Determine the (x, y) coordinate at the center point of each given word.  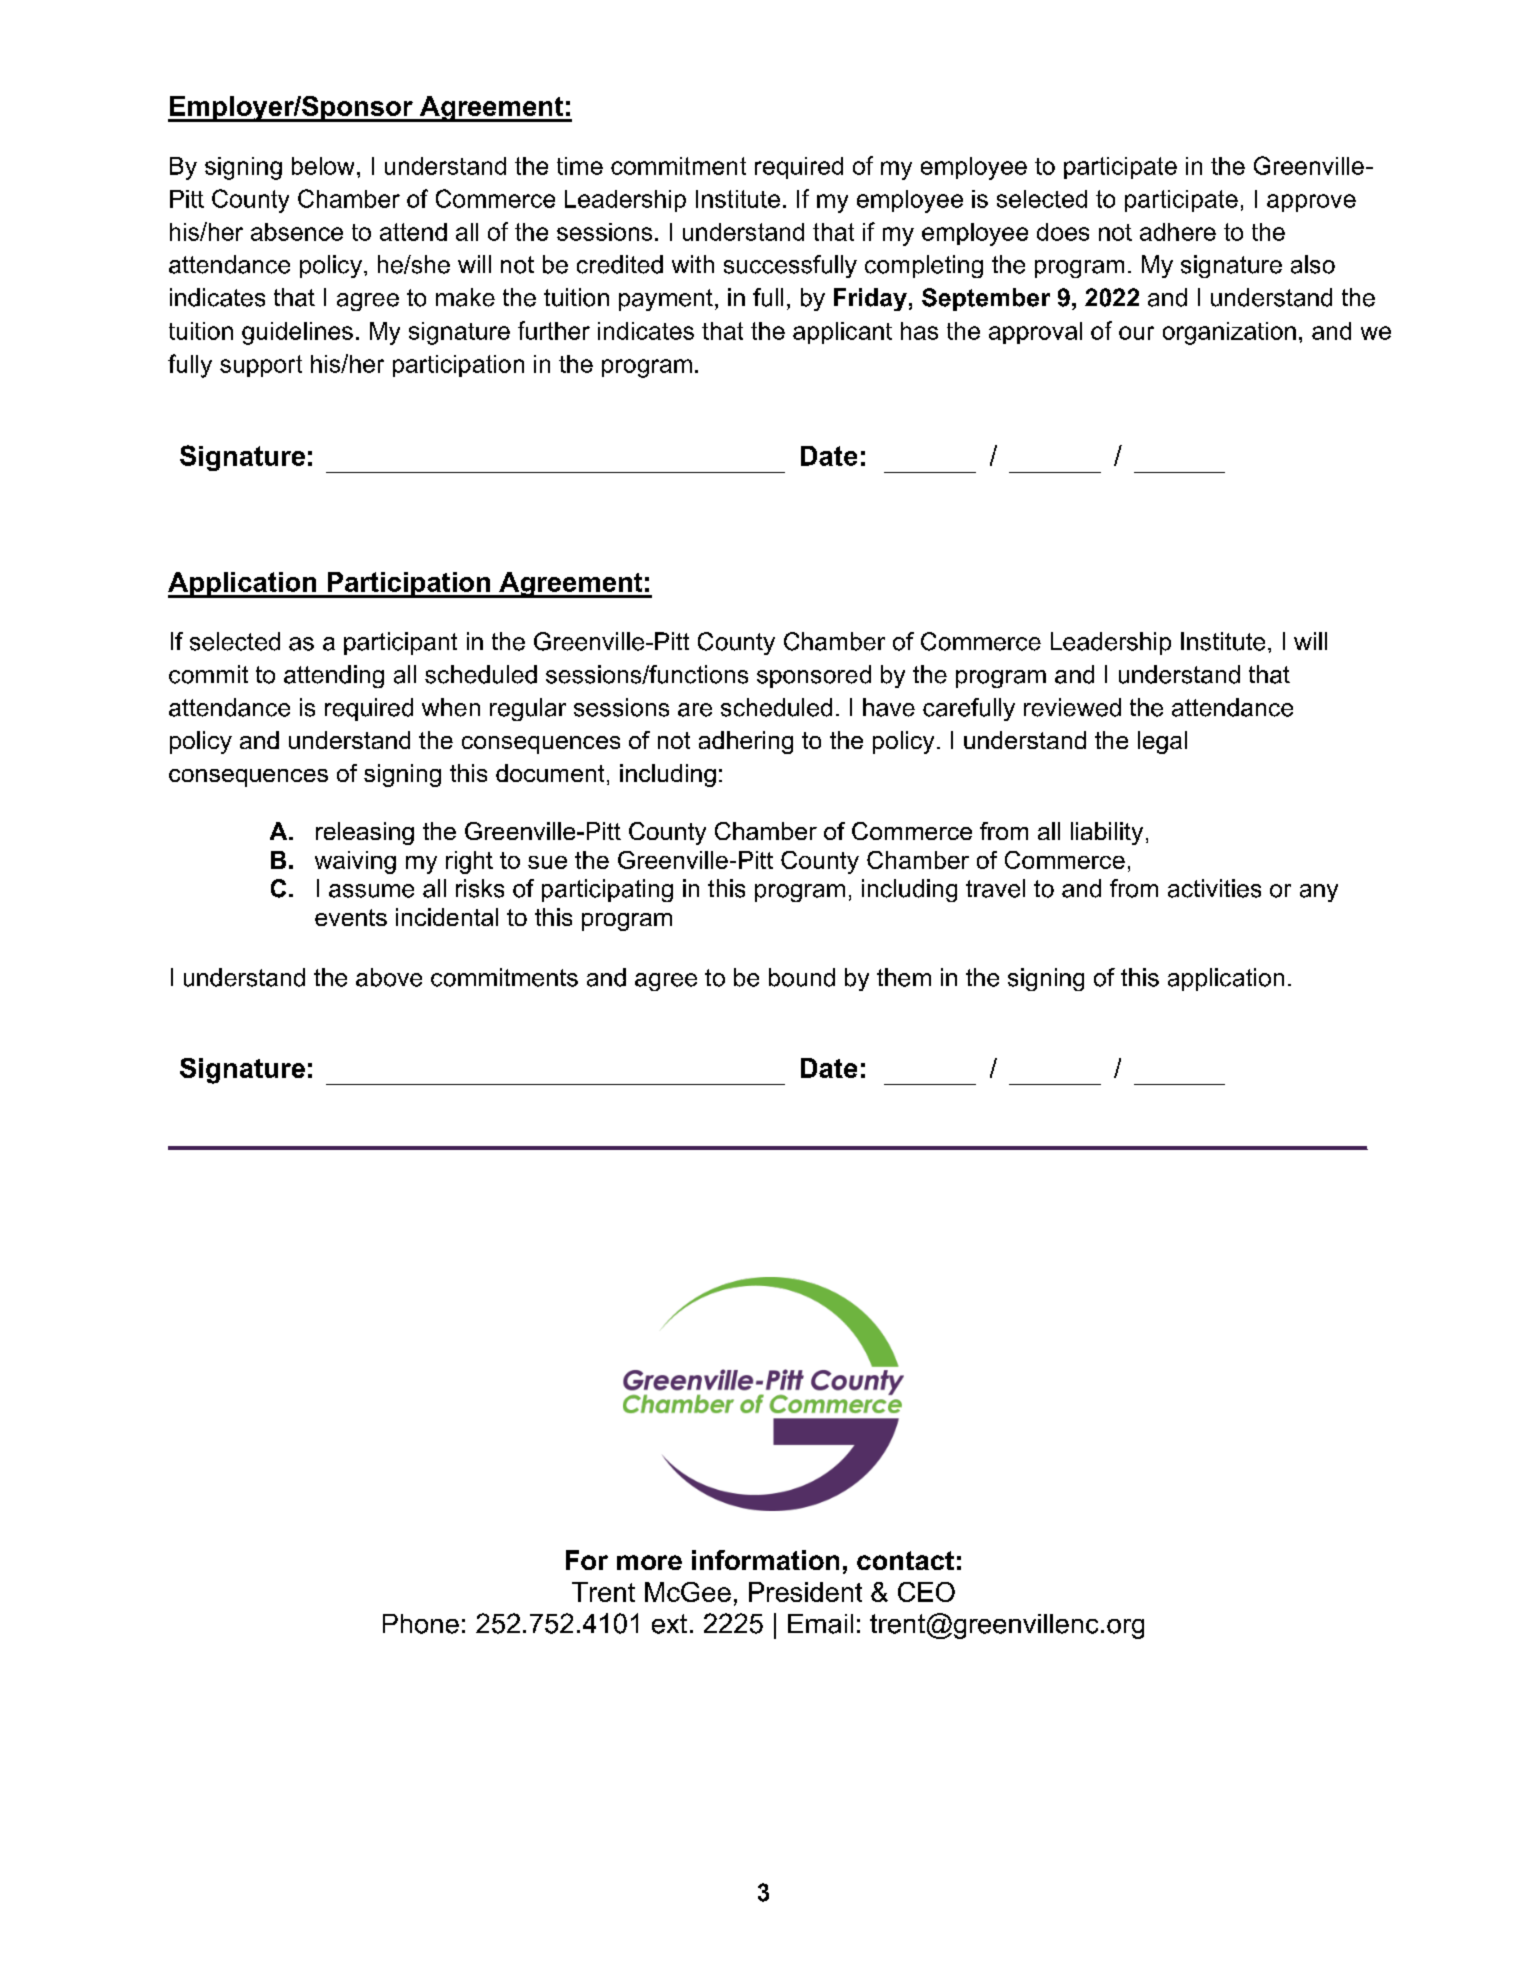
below (323, 166)
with (693, 264)
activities (1214, 888)
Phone (421, 1624)
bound (802, 977)
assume (371, 891)
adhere (1178, 232)
